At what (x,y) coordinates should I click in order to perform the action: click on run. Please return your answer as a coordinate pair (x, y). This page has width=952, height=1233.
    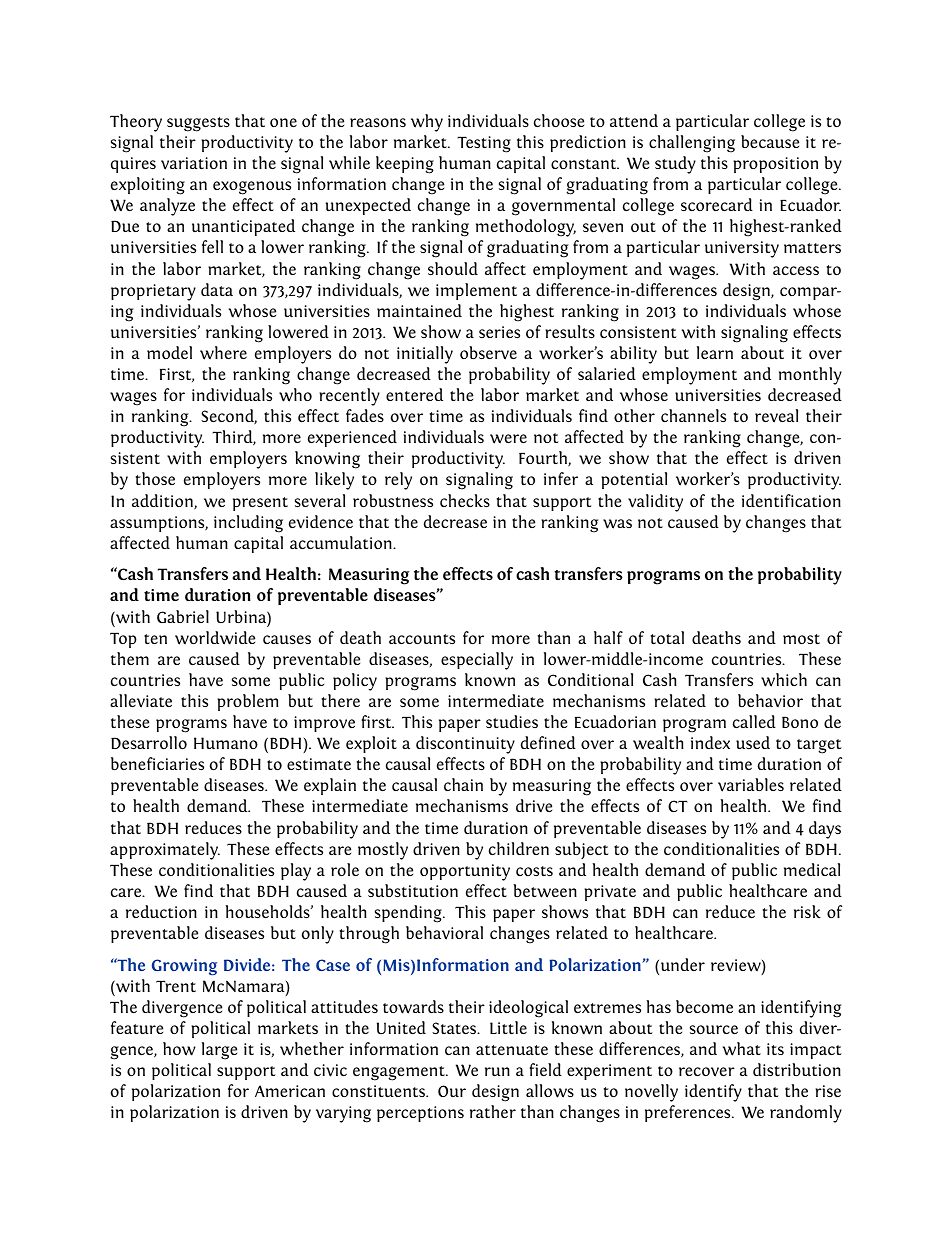
    Looking at the image, I should click on (497, 1071).
